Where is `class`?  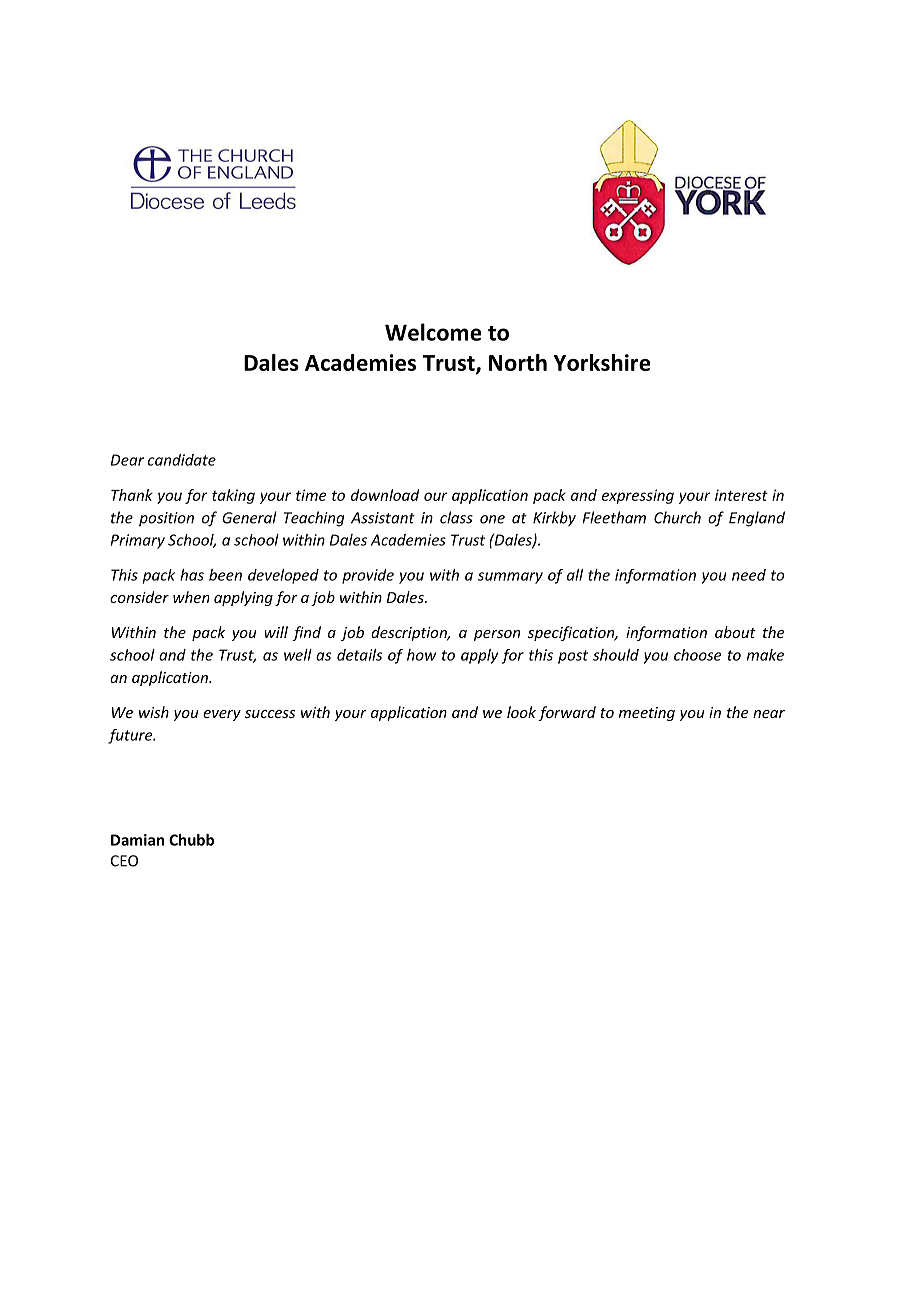
class is located at coordinates (456, 517).
